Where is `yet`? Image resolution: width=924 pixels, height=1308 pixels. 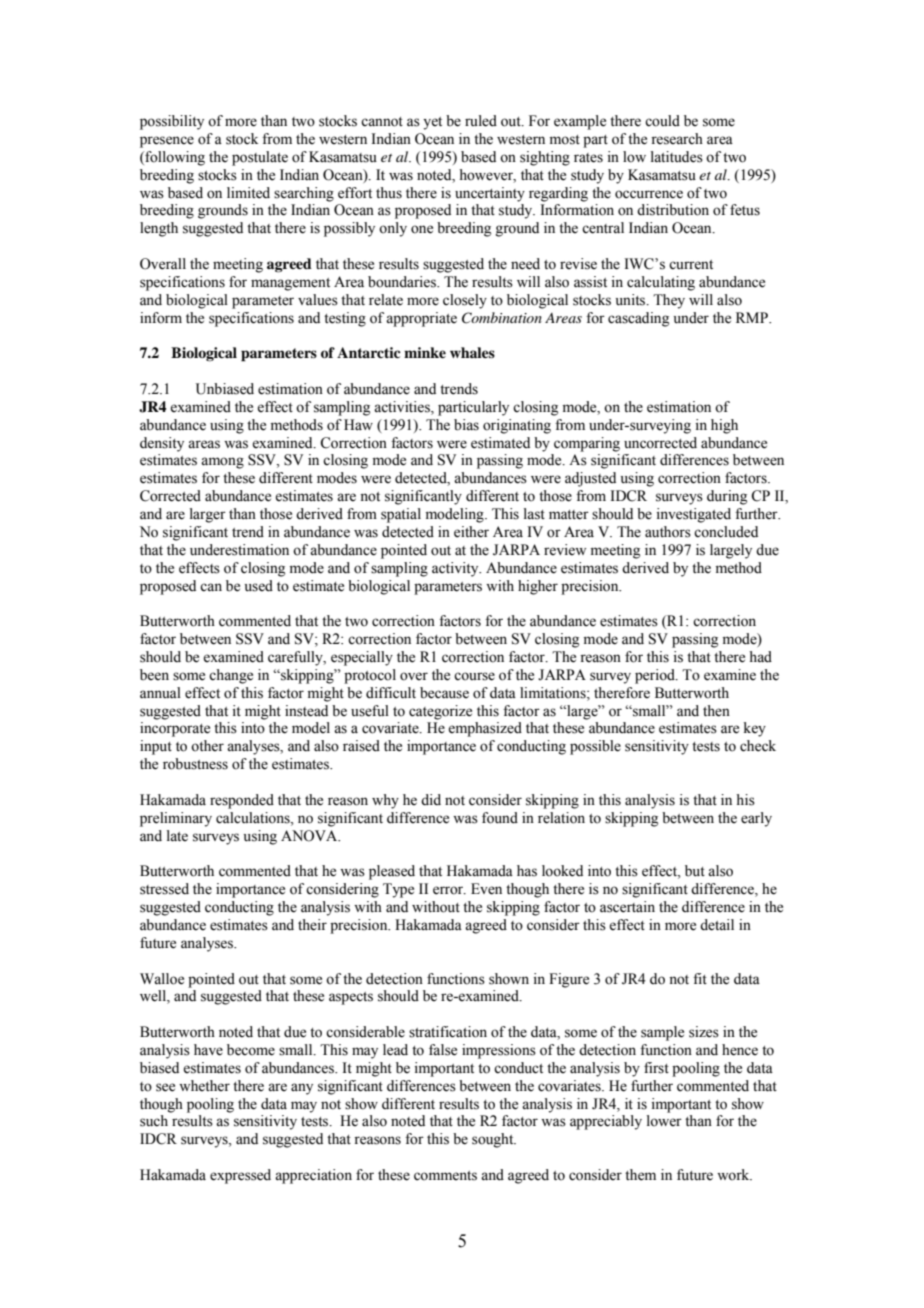
yet is located at coordinates (432, 123).
